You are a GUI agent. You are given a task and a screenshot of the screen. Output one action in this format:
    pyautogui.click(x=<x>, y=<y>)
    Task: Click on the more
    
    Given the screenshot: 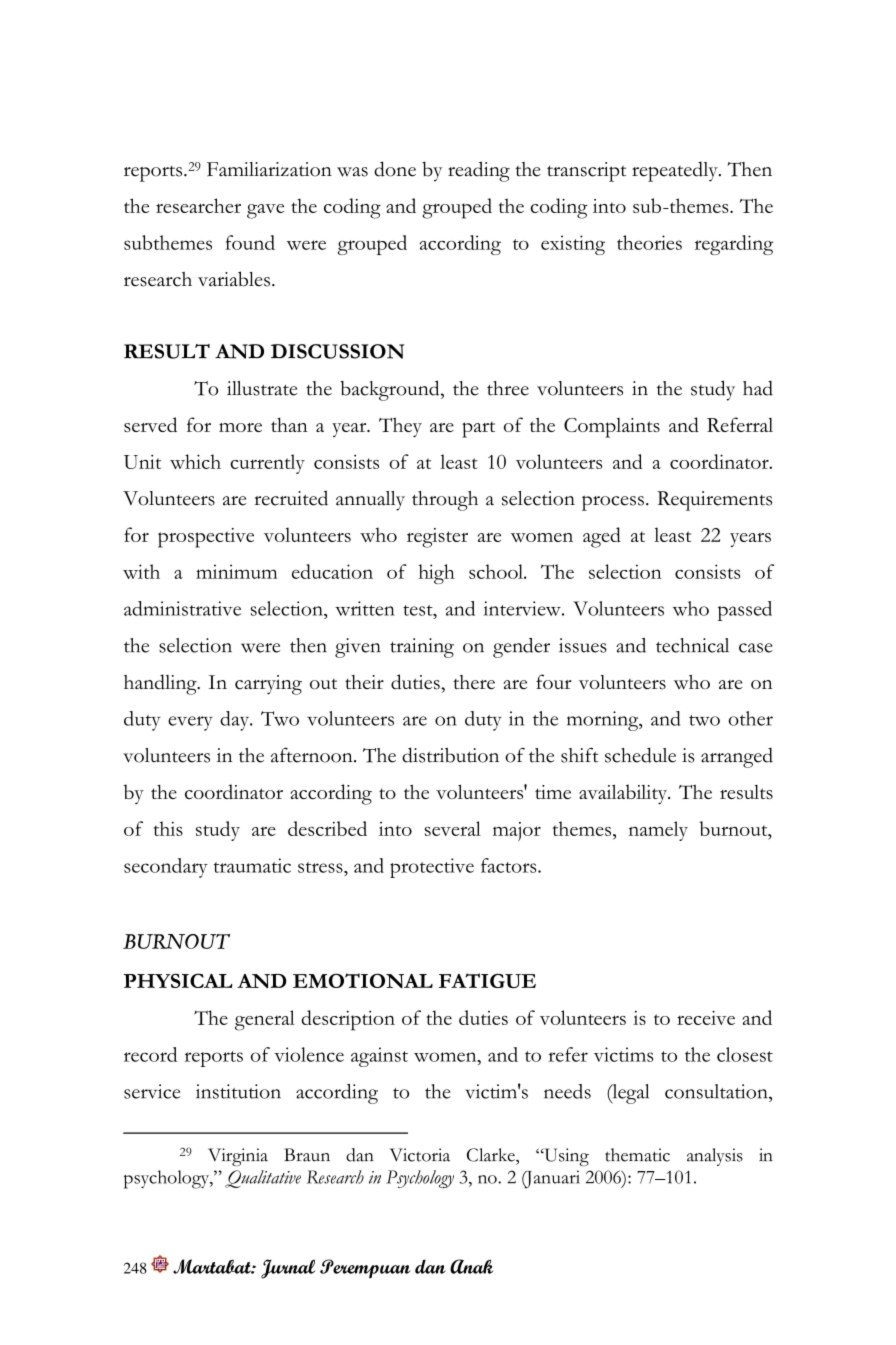 What is the action you would take?
    pyautogui.click(x=240, y=427)
